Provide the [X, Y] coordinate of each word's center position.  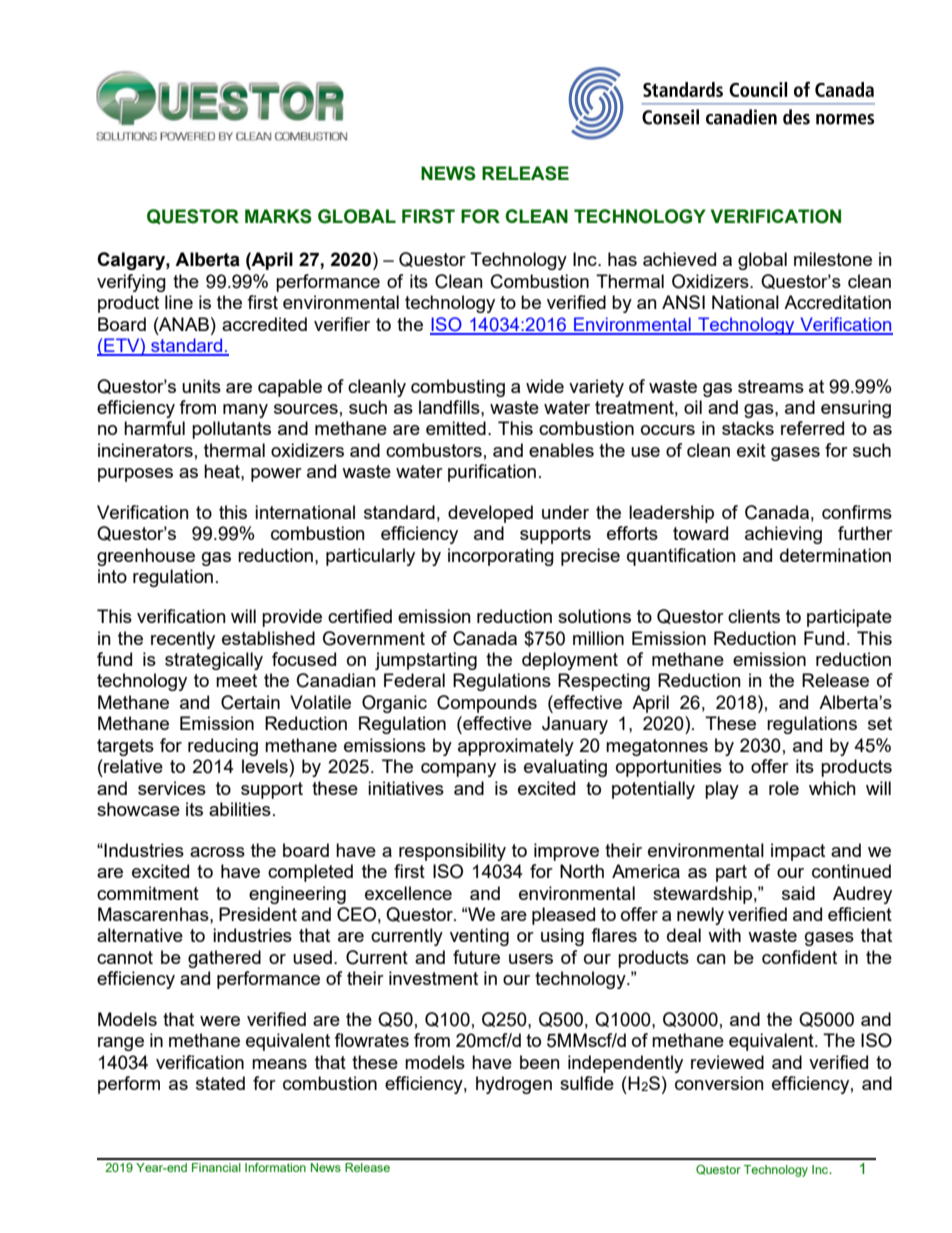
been [540, 1062]
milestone [833, 259]
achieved [679, 259]
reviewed [727, 1062]
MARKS [278, 216]
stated [220, 1083]
